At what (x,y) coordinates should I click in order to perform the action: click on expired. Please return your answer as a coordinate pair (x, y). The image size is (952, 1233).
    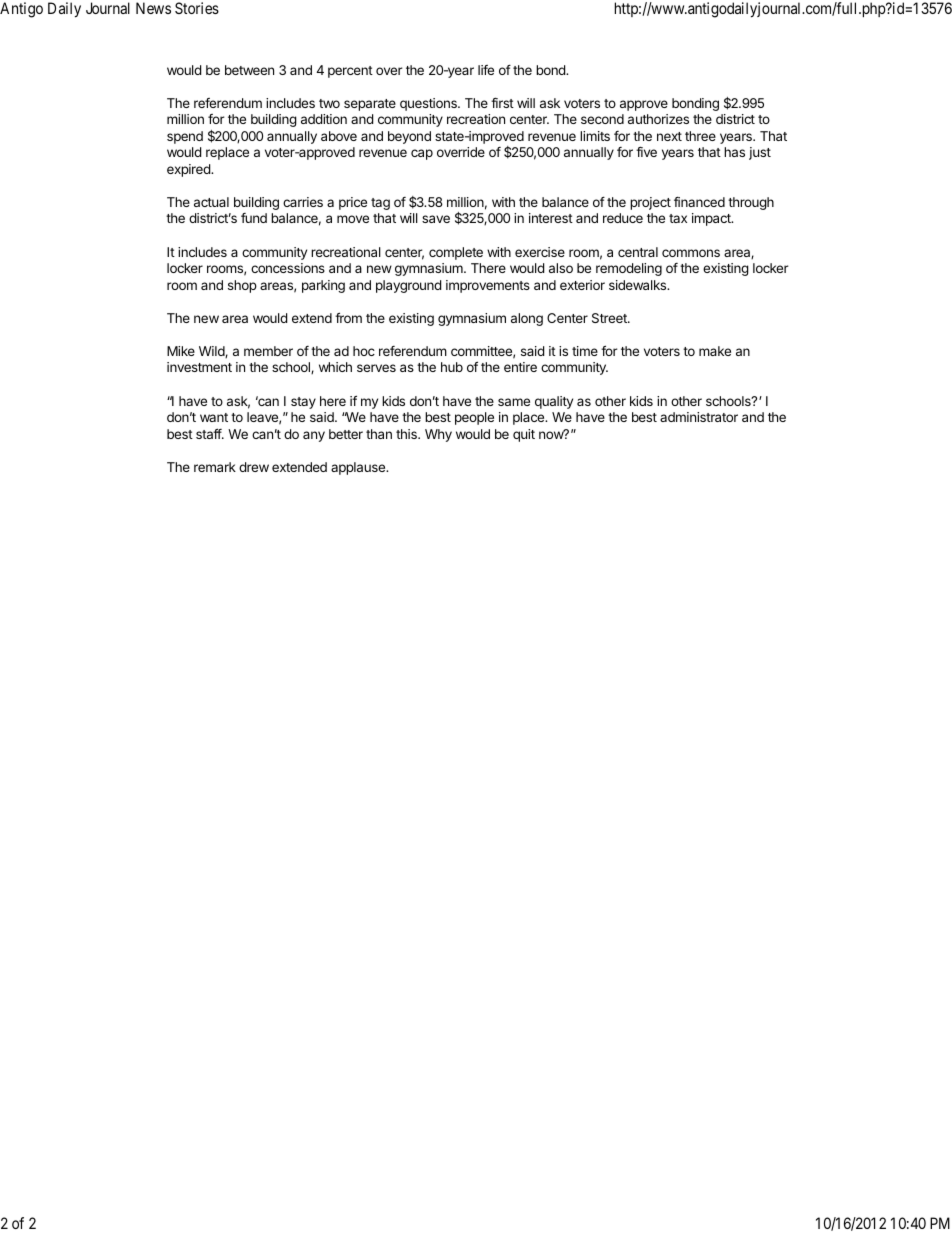
    Looking at the image, I should click on (189, 170).
